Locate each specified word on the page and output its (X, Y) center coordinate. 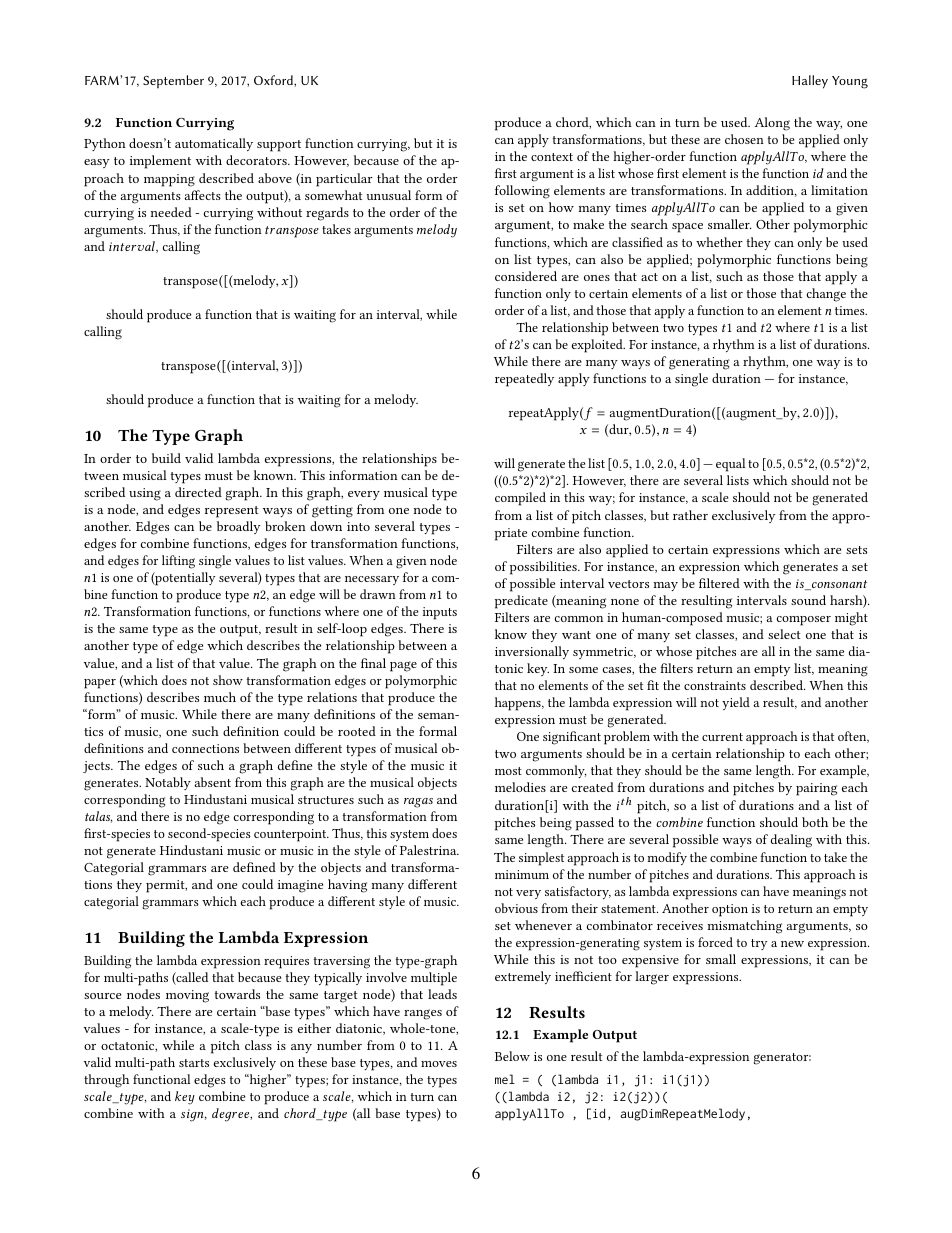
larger (652, 978)
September (173, 81)
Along (772, 124)
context (552, 157)
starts (194, 1063)
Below (512, 1056)
